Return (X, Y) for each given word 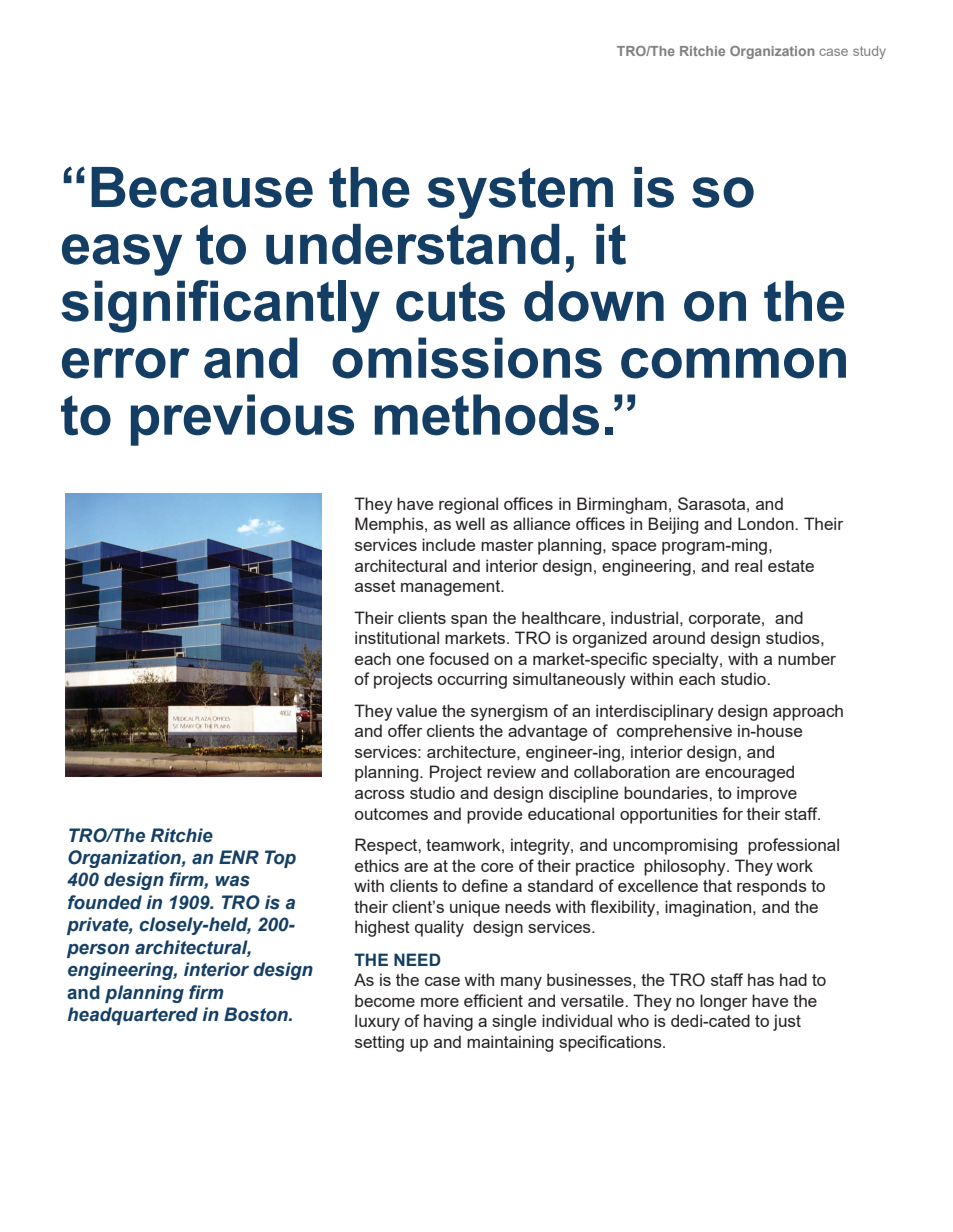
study (869, 52)
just (787, 1022)
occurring (472, 680)
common (733, 363)
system (520, 193)
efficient (493, 1000)
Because (202, 187)
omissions (467, 358)
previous (242, 420)
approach (808, 712)
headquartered (133, 1016)
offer (405, 730)
